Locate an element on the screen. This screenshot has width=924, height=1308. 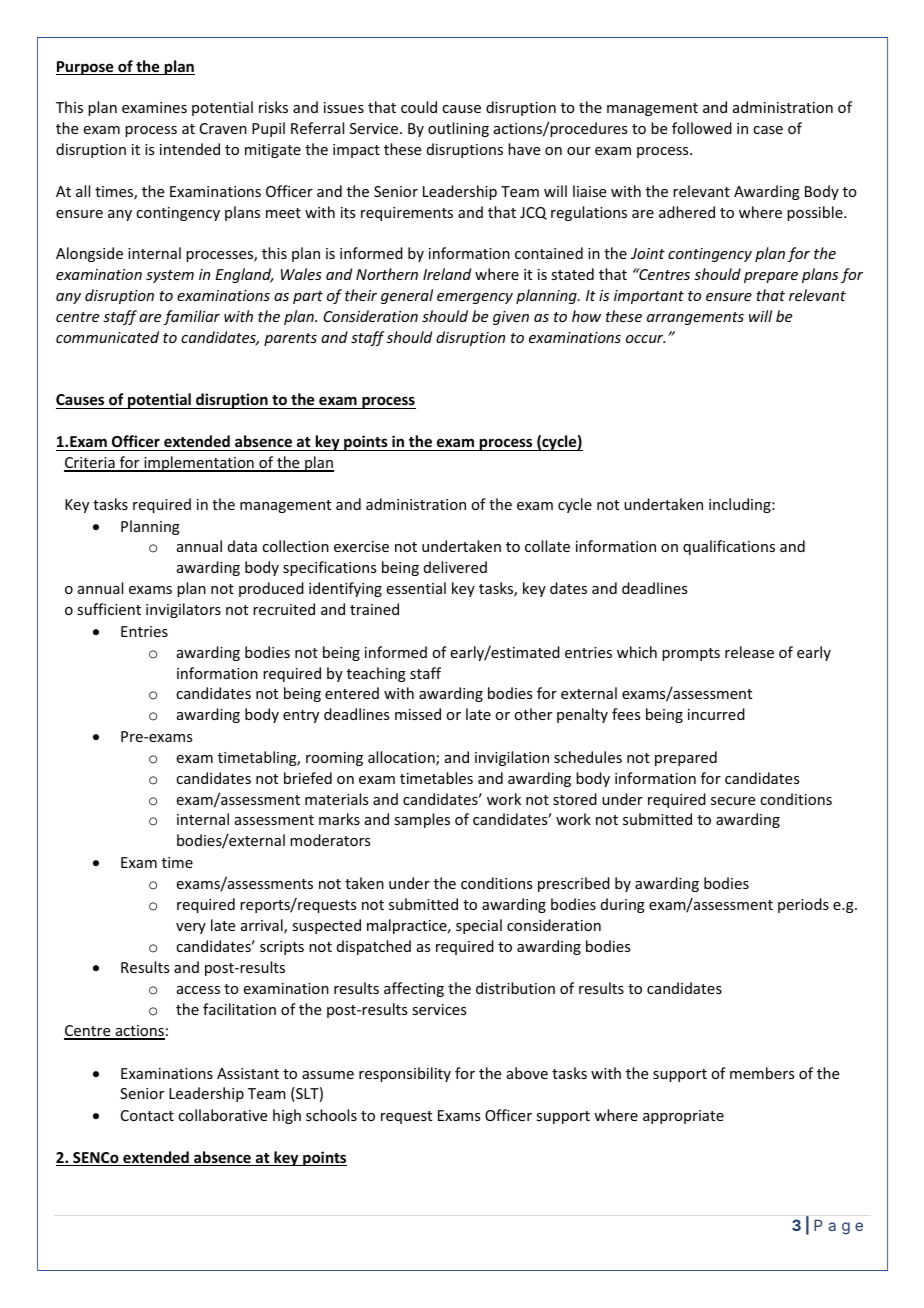
essential is located at coordinates (416, 588).
